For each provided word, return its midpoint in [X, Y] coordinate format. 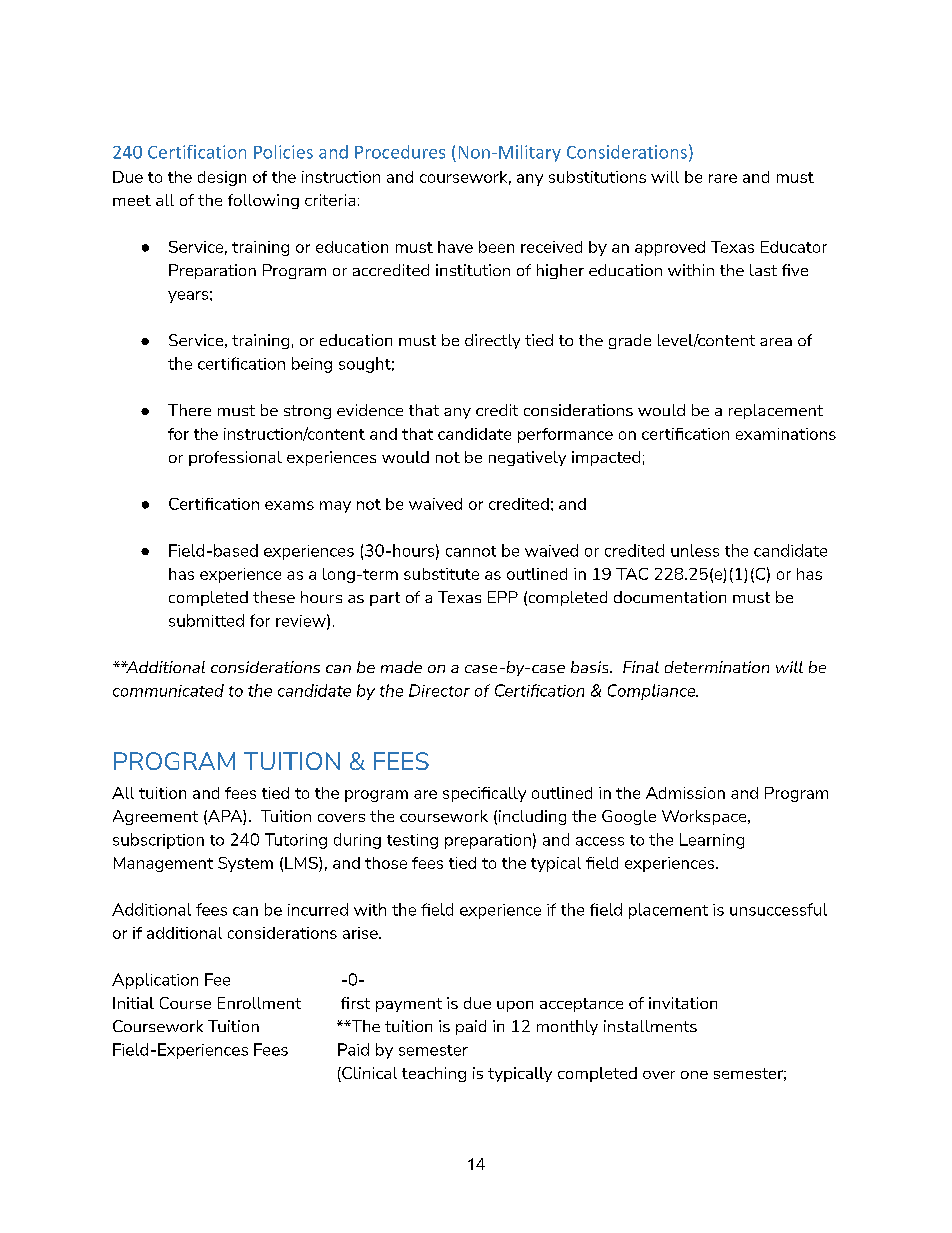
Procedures [400, 152]
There [189, 410]
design [222, 178]
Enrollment [259, 1003]
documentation [670, 597]
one [694, 1075]
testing [412, 841]
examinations [786, 434]
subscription [158, 841]
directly [492, 341]
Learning [712, 841]
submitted [206, 620]
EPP [503, 597]
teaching [434, 1074]
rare [723, 178]
